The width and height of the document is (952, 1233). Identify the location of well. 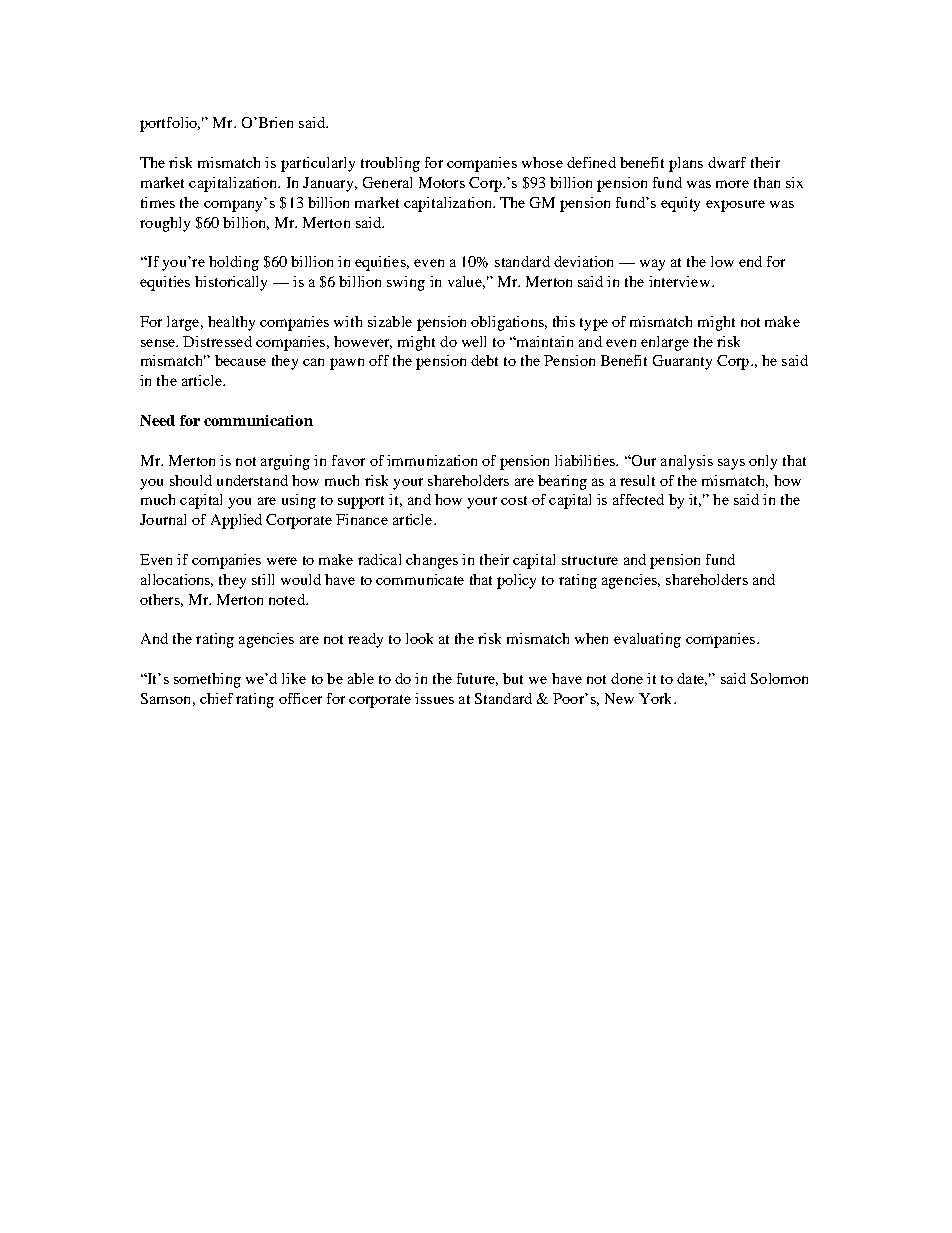
(474, 341).
